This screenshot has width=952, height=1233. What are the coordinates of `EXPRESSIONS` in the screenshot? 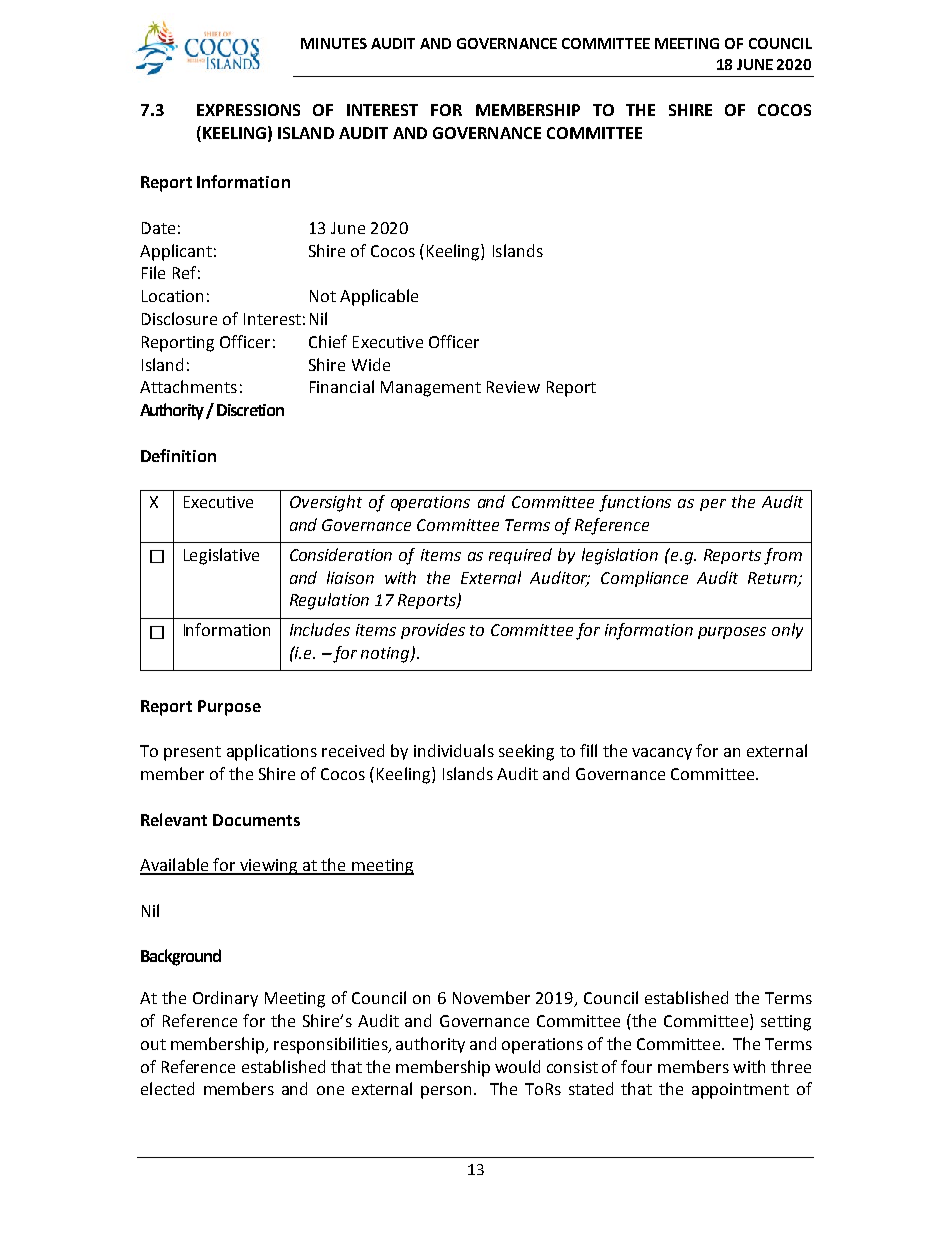 It's located at (248, 110).
